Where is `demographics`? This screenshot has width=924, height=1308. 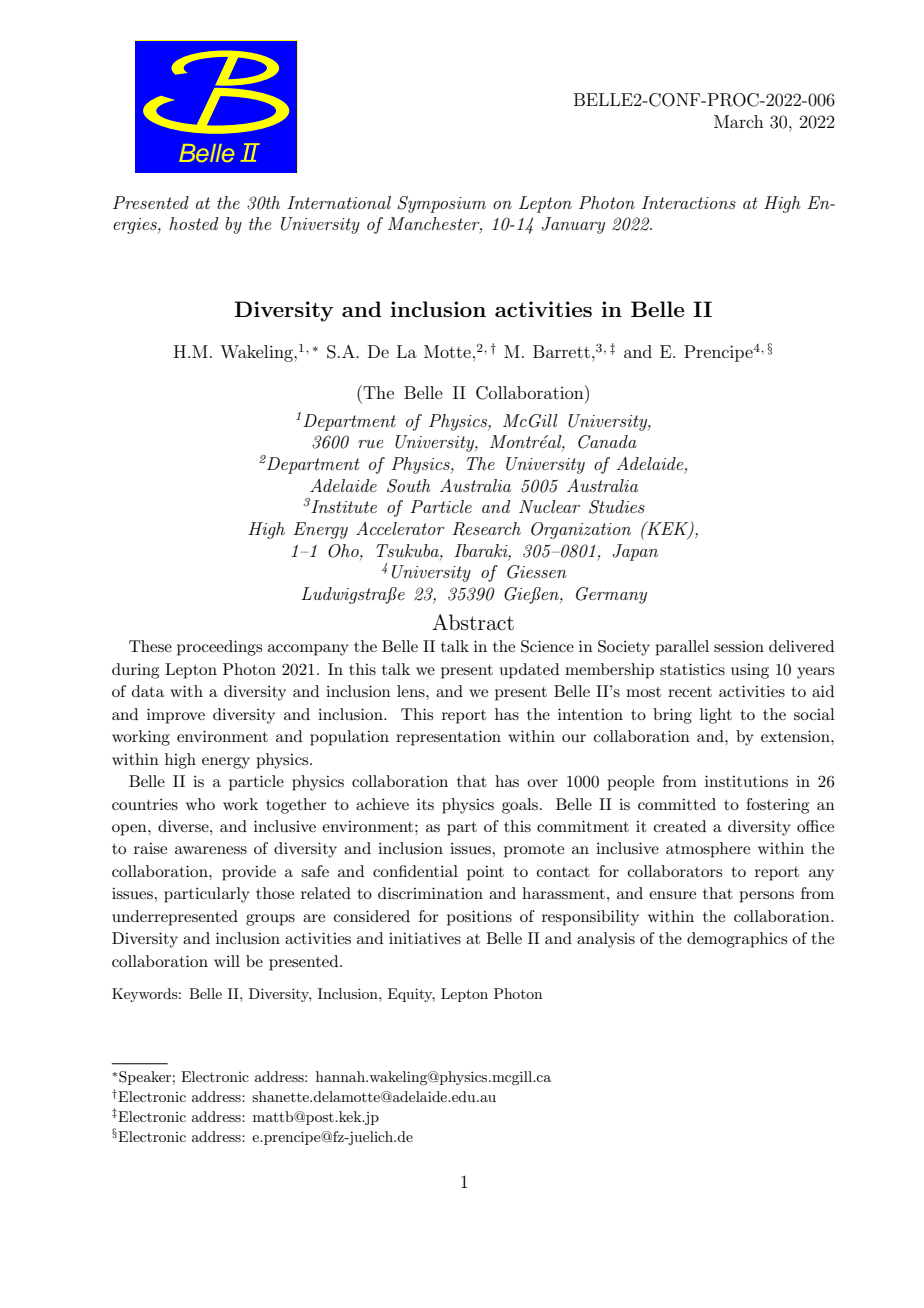
demographics is located at coordinates (737, 940).
